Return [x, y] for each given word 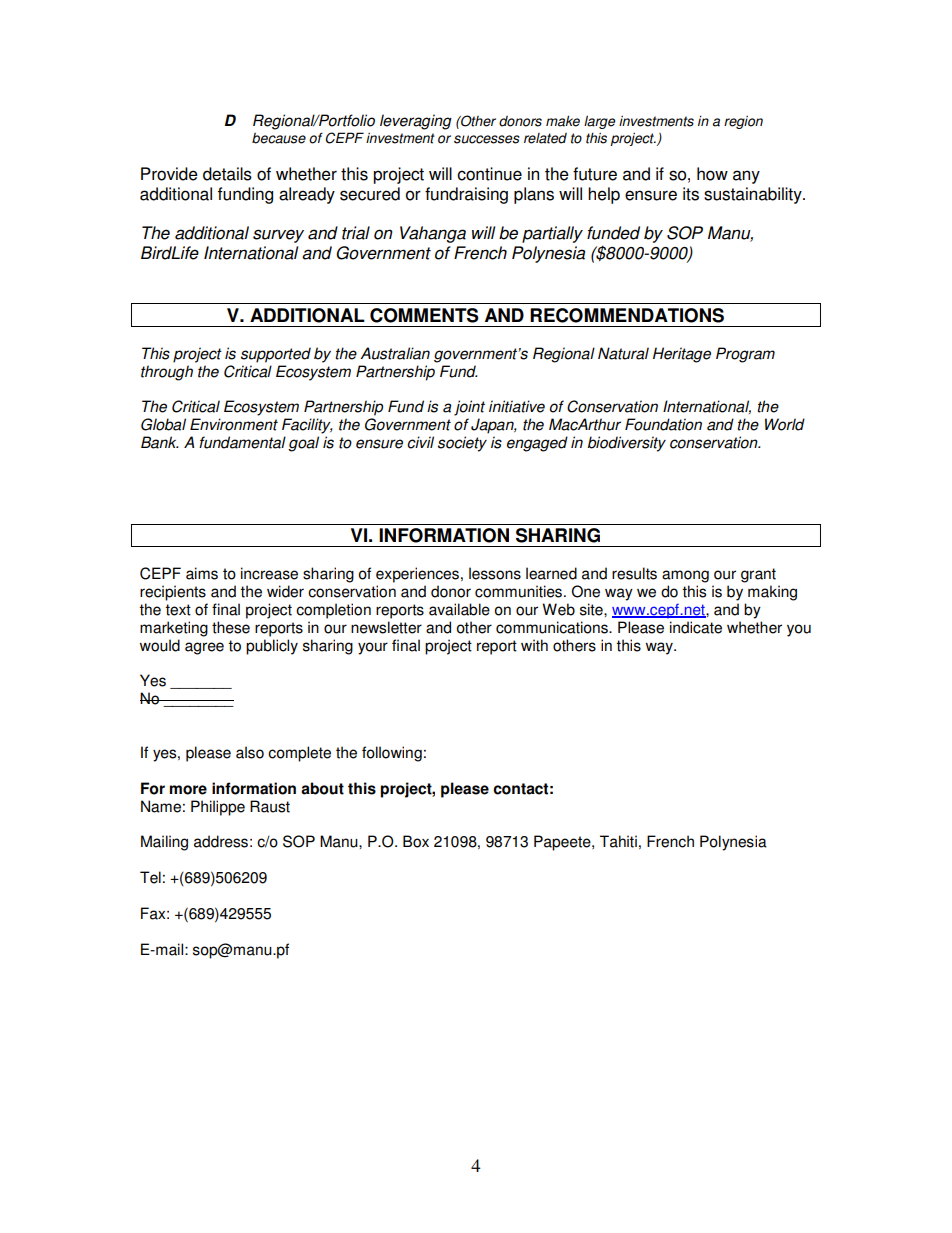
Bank [159, 442]
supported [276, 355]
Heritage [682, 355]
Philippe [218, 808]
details [227, 174]
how [712, 174]
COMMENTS [424, 315]
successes [487, 139]
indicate [696, 627]
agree [204, 648]
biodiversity [627, 444]
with [534, 645]
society [462, 444]
